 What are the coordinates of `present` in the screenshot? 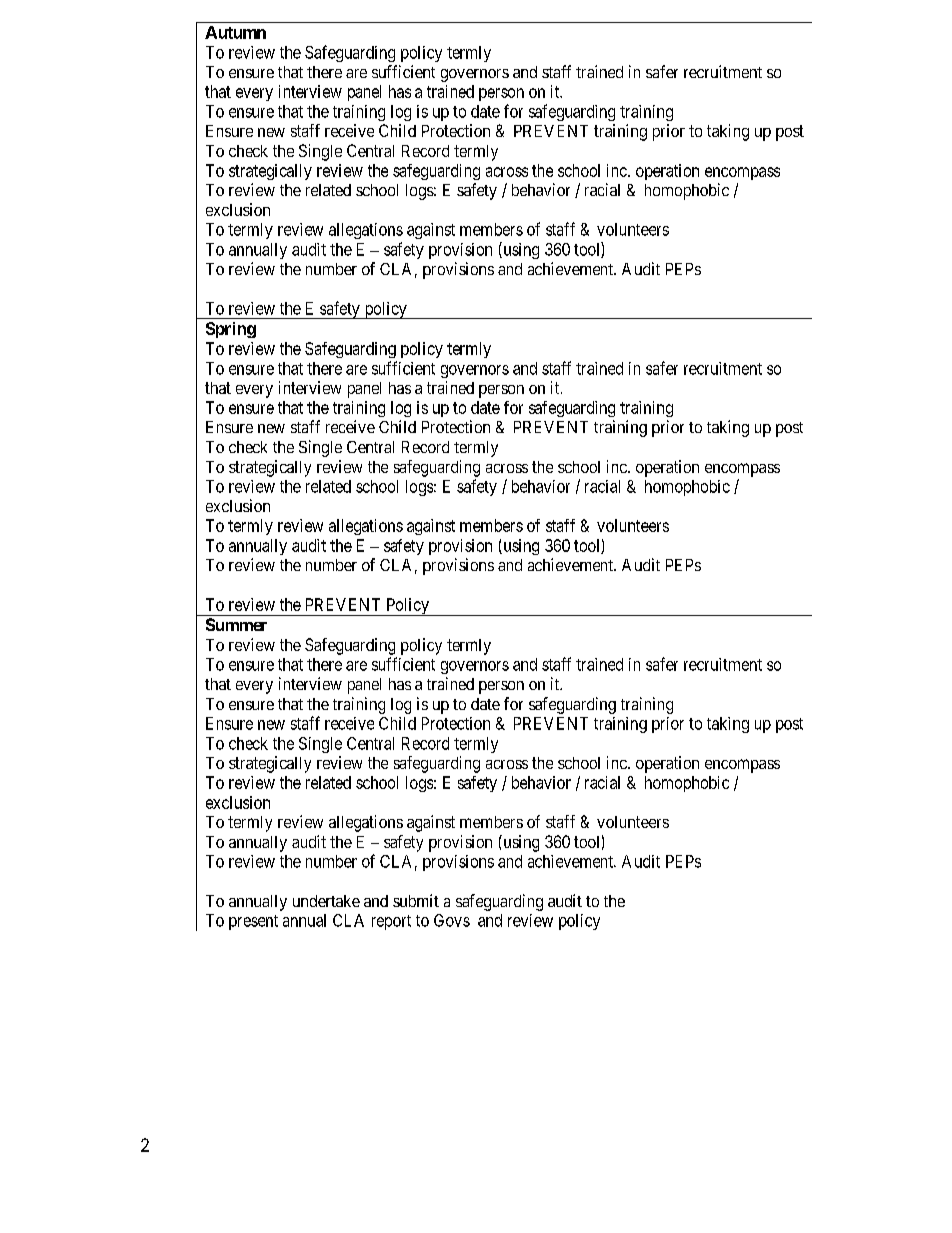 It's located at (253, 922).
